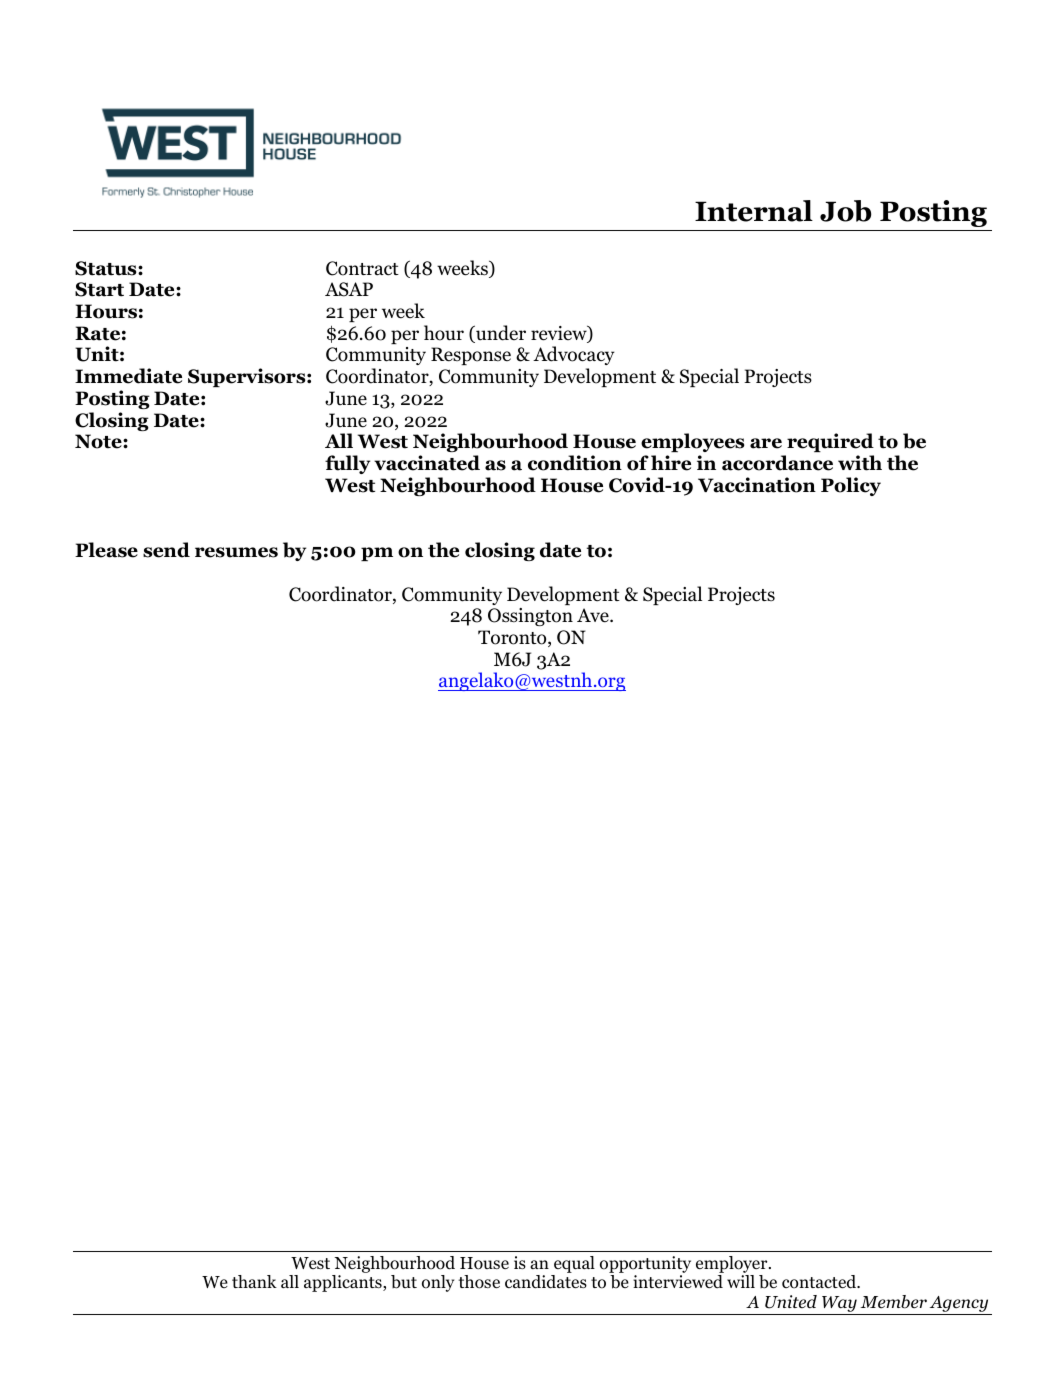 This document has height=1376, width=1064. What do you see at coordinates (107, 268) in the document?
I see `Status` at bounding box center [107, 268].
